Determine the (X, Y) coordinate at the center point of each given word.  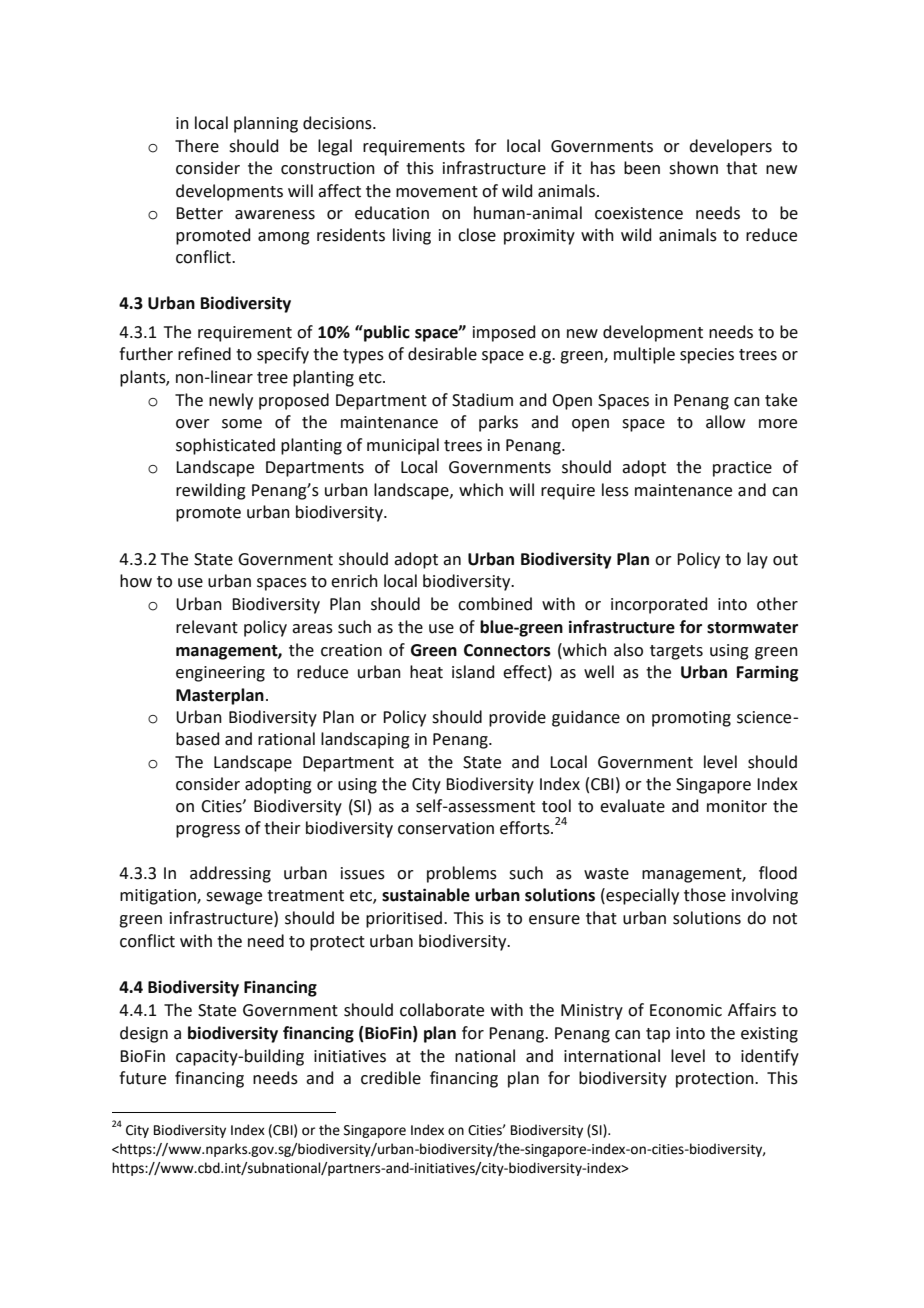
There (197, 146)
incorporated (659, 605)
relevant (207, 627)
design (144, 1034)
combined (495, 604)
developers (730, 147)
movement (437, 192)
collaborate (442, 1010)
